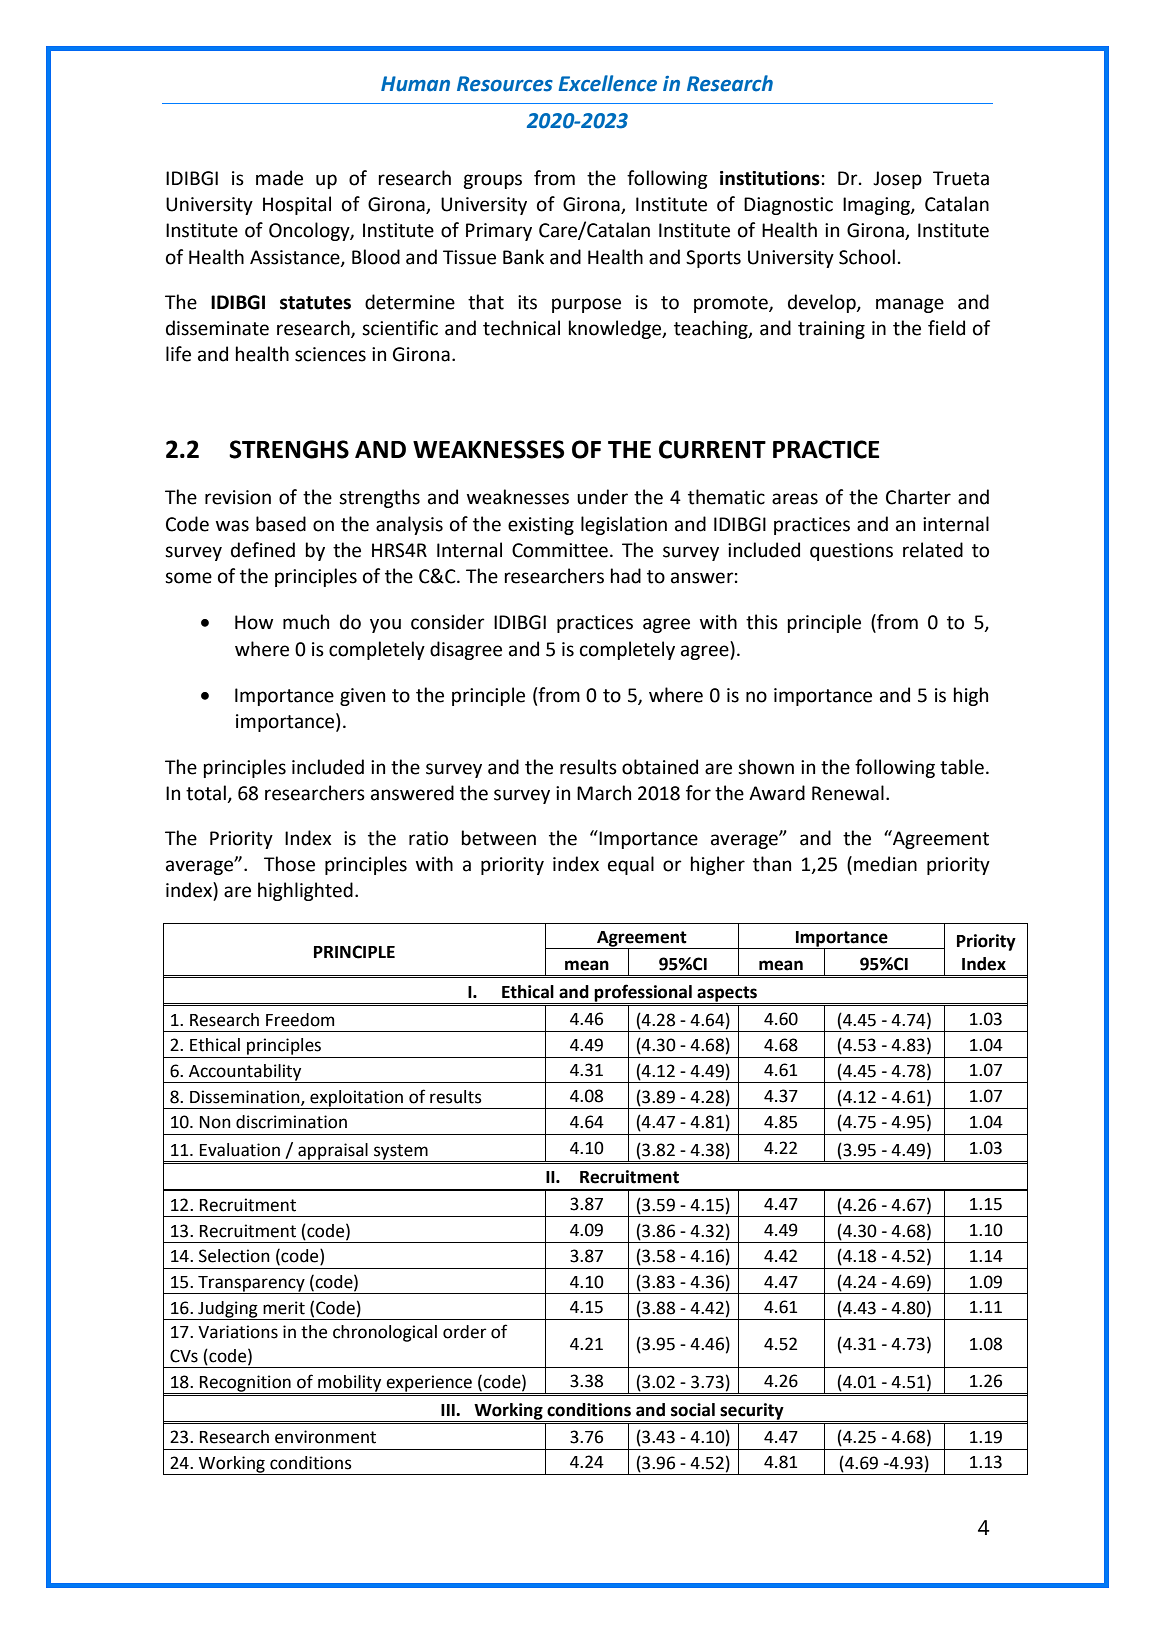 The image size is (1155, 1634). Describe the element at coordinates (848, 793) in the image. I see `Renewal` at that location.
